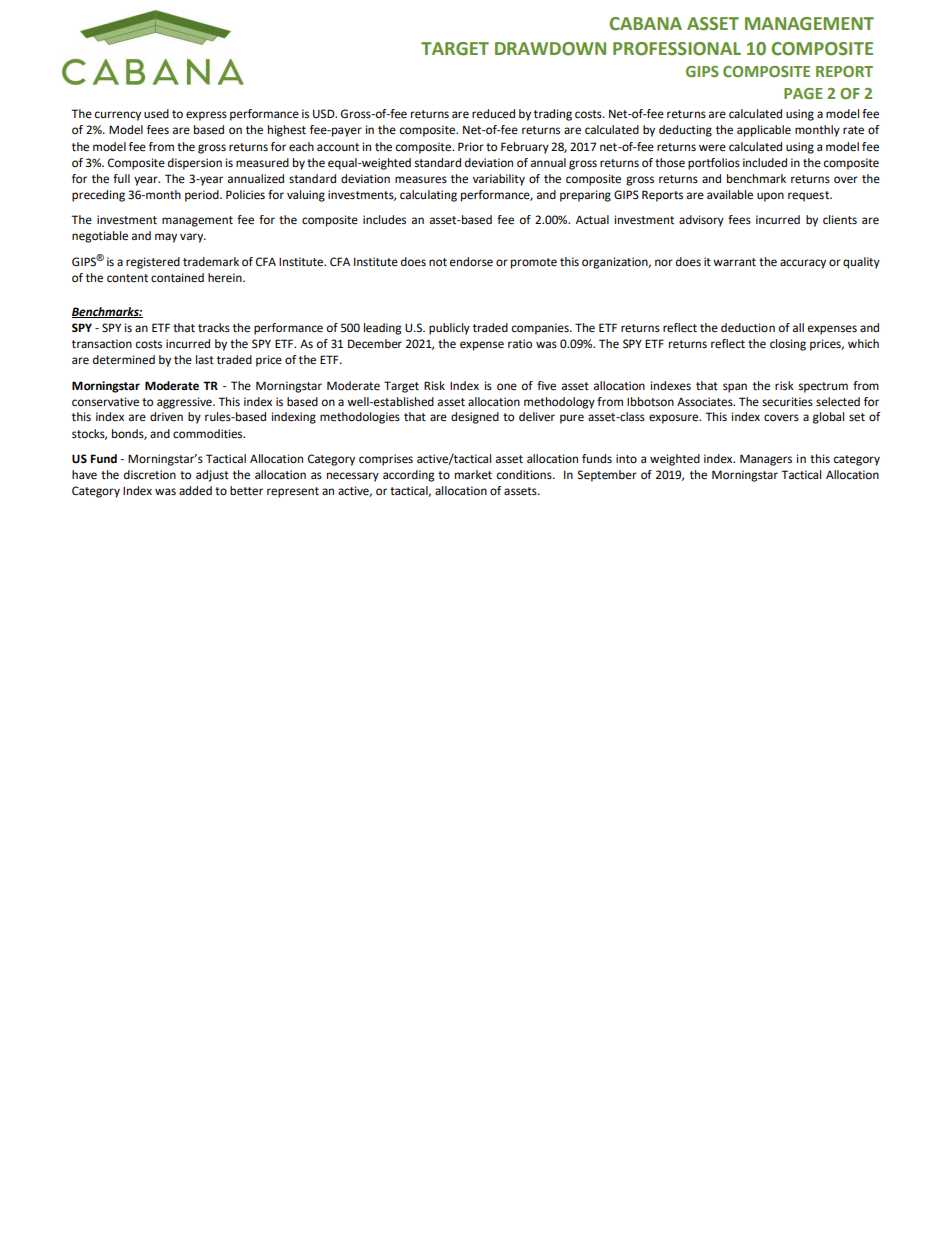 The image size is (952, 1233). I want to click on reduced, so click(493, 114).
